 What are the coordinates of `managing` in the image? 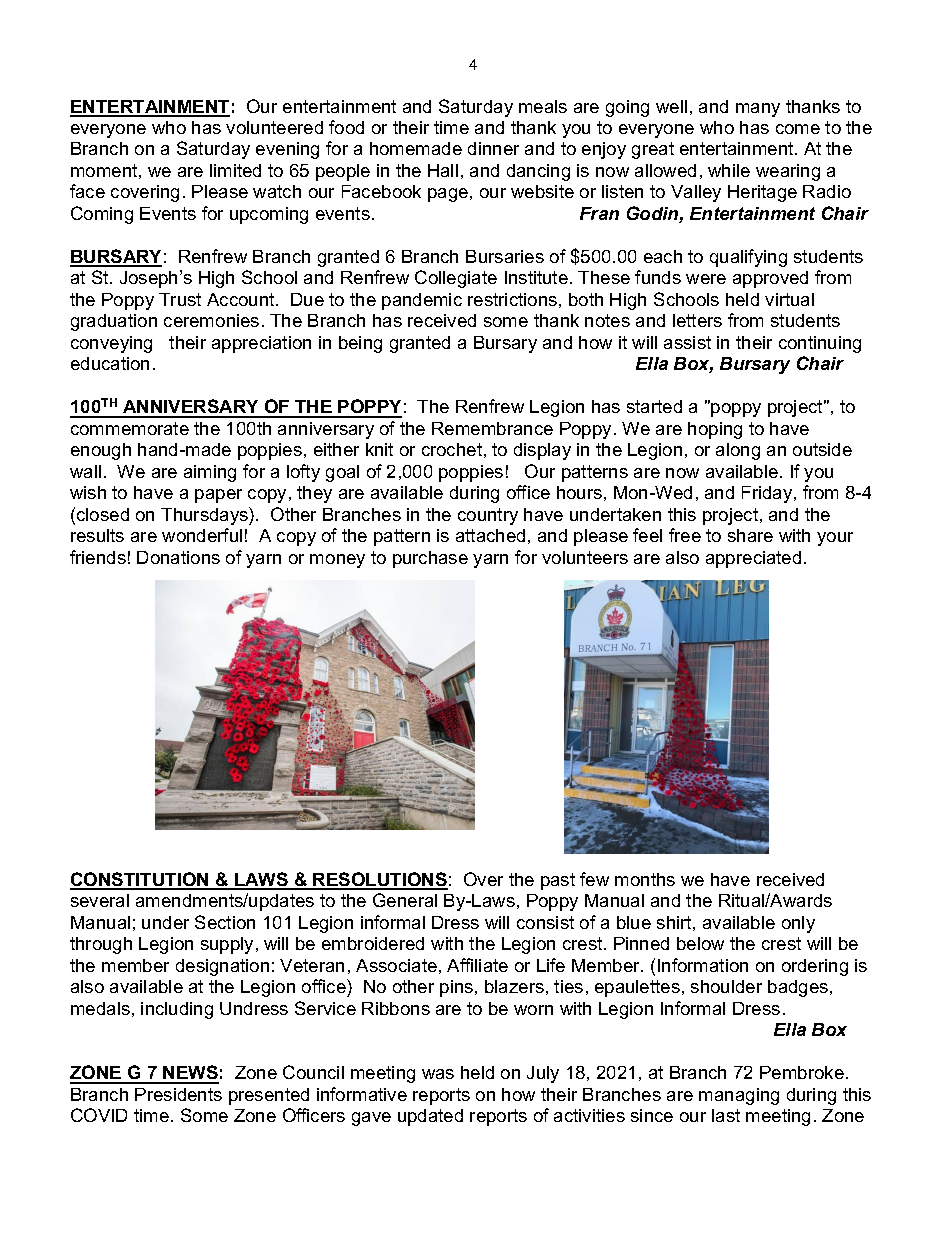 It's located at (739, 1096).
